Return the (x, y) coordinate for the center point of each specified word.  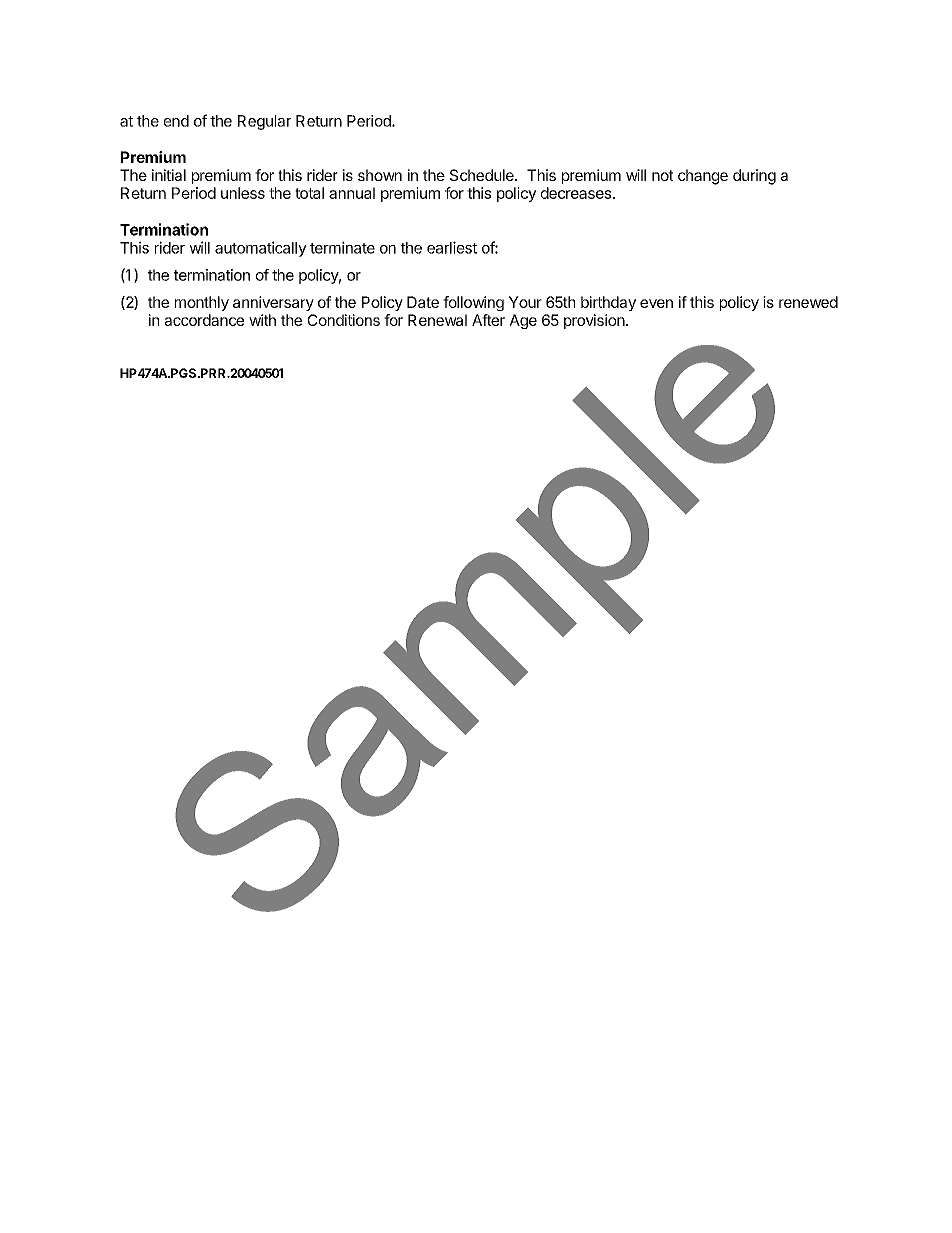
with (262, 320)
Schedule (483, 175)
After (488, 320)
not (662, 175)
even (656, 303)
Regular (264, 122)
